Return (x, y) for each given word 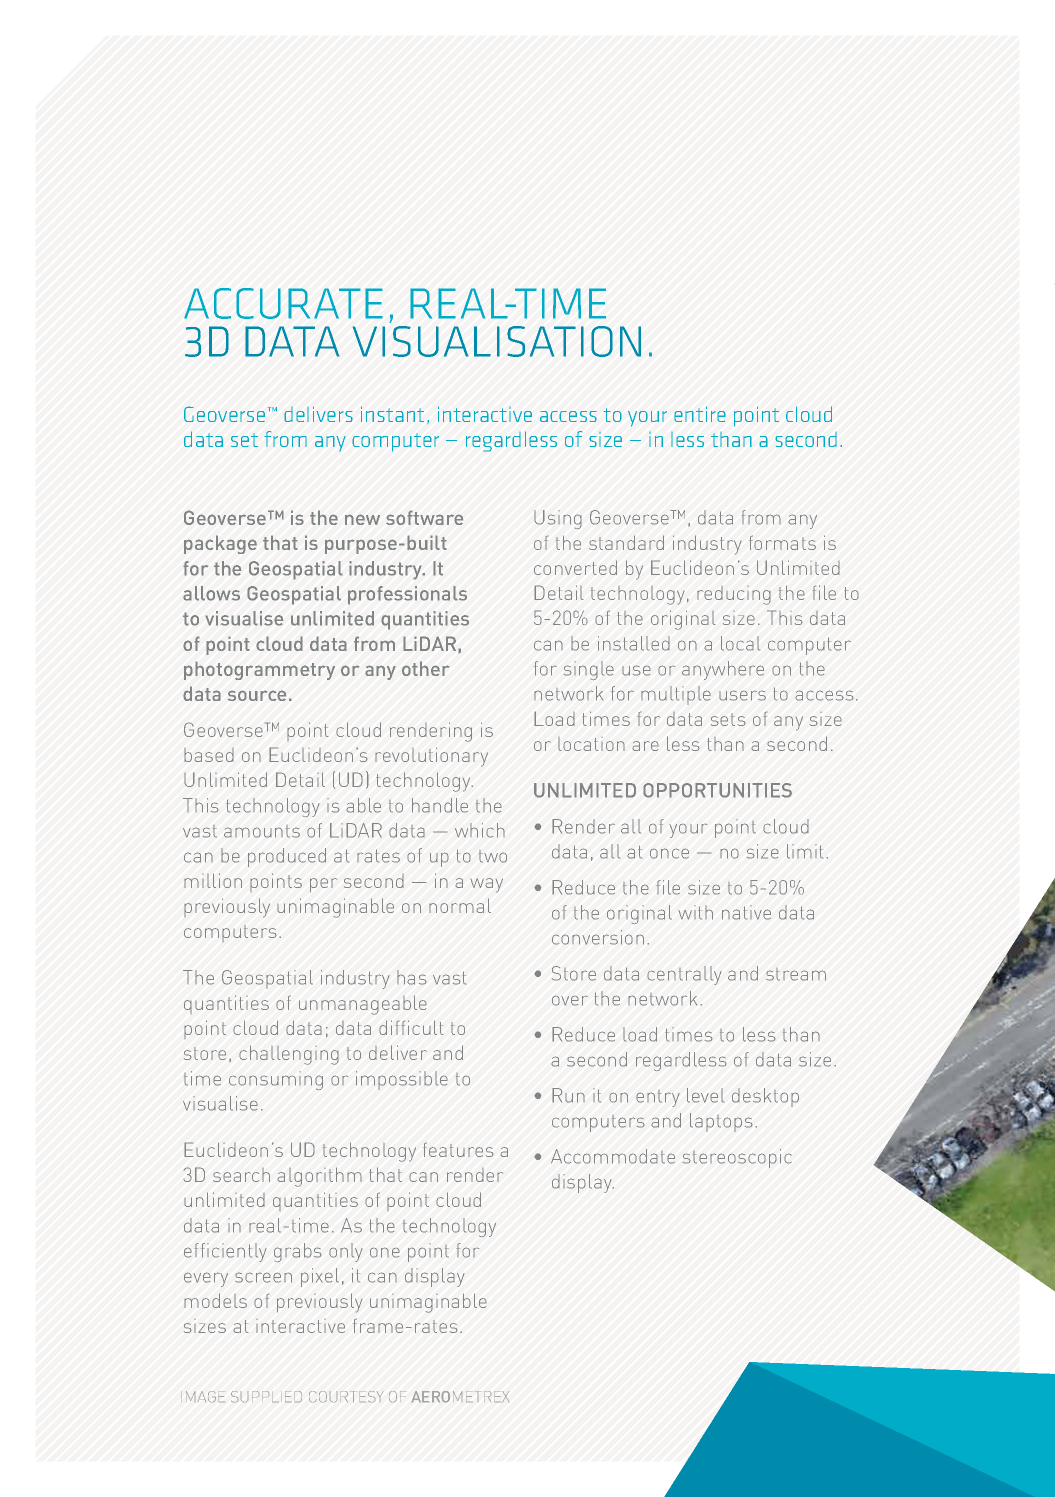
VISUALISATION (497, 341)
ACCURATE (283, 303)
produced (287, 857)
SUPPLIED (266, 1396)
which (480, 830)
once (669, 853)
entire (700, 414)
